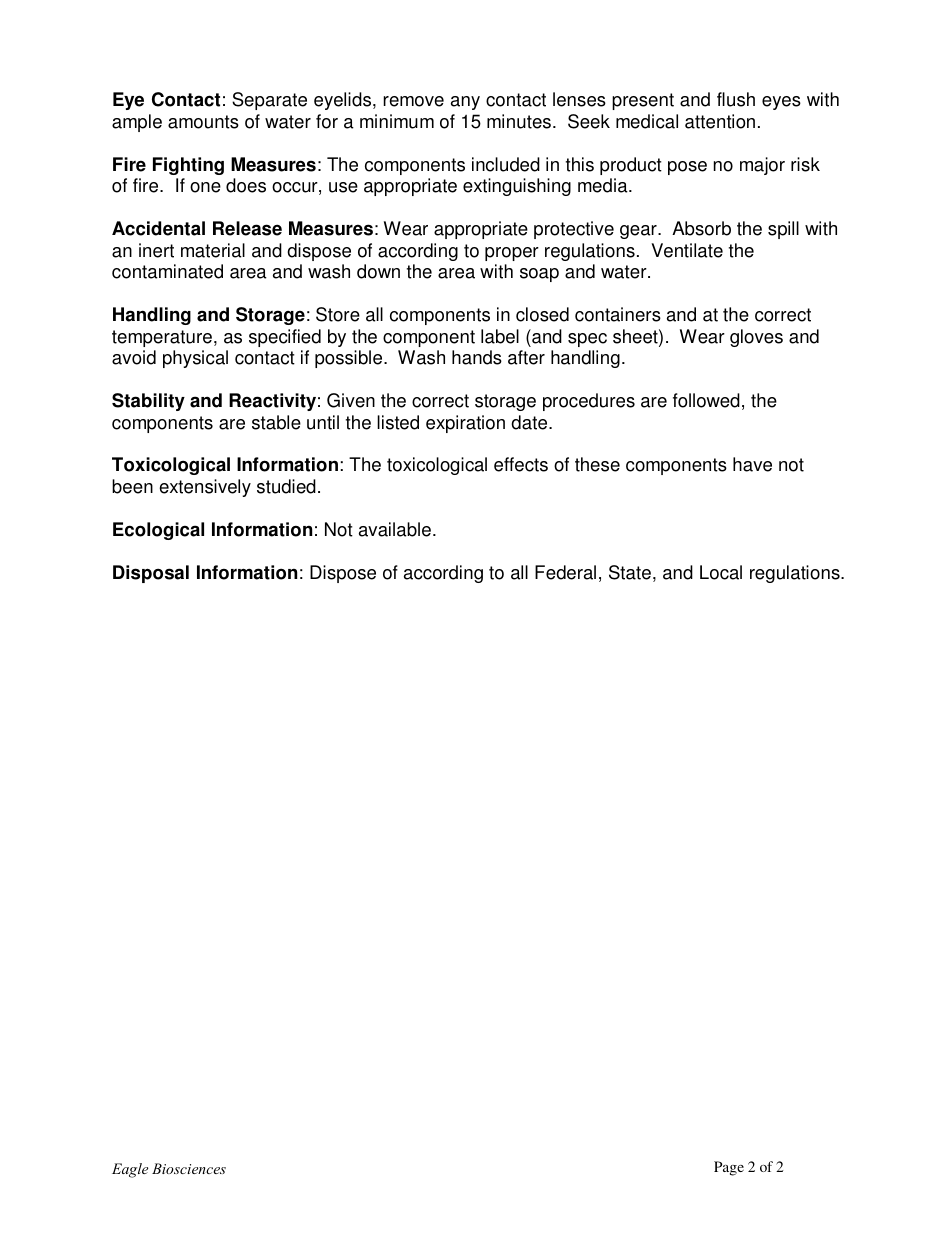  Describe the element at coordinates (465, 103) in the screenshot. I see `any` at that location.
